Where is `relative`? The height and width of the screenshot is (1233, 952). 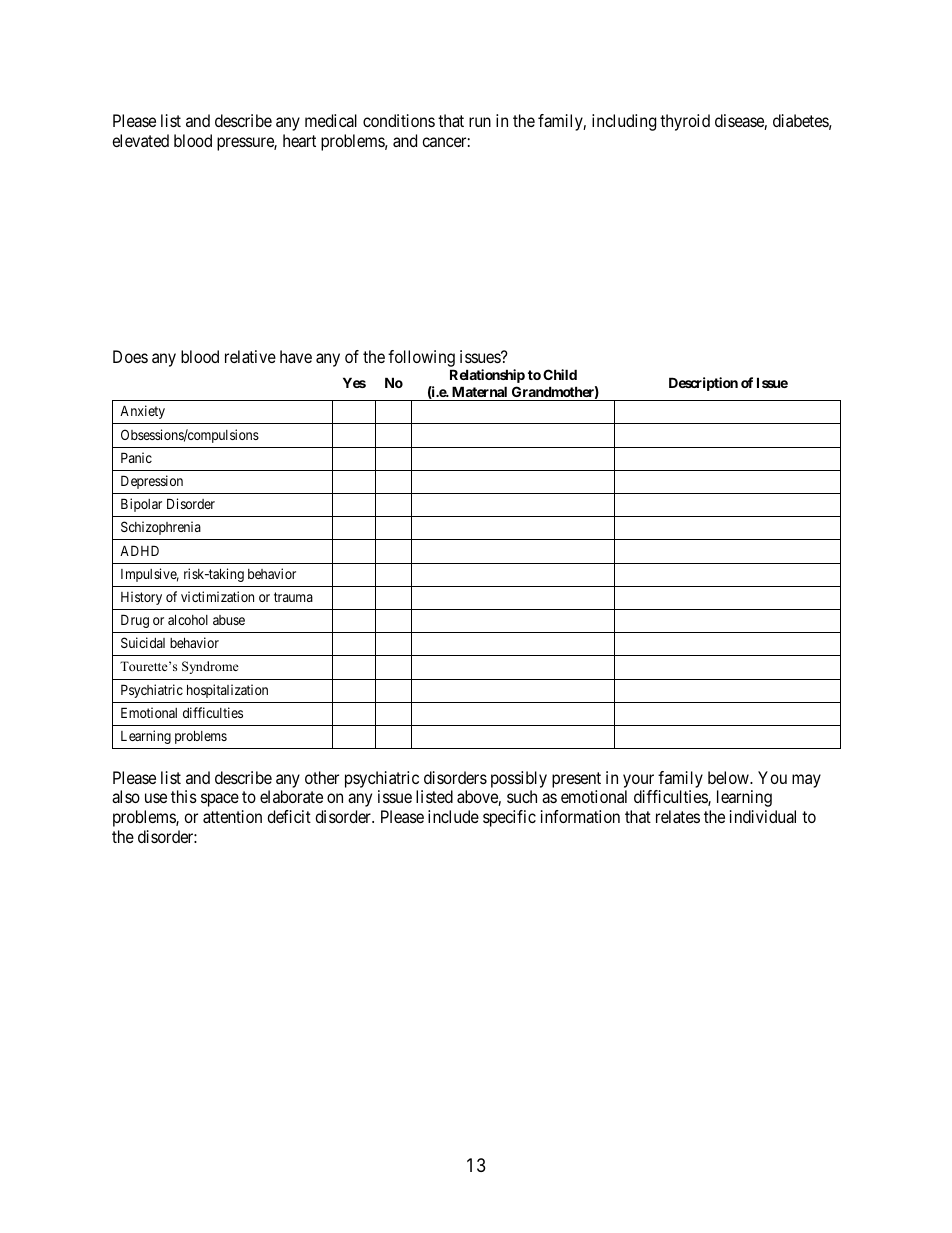
relative is located at coordinates (250, 356).
